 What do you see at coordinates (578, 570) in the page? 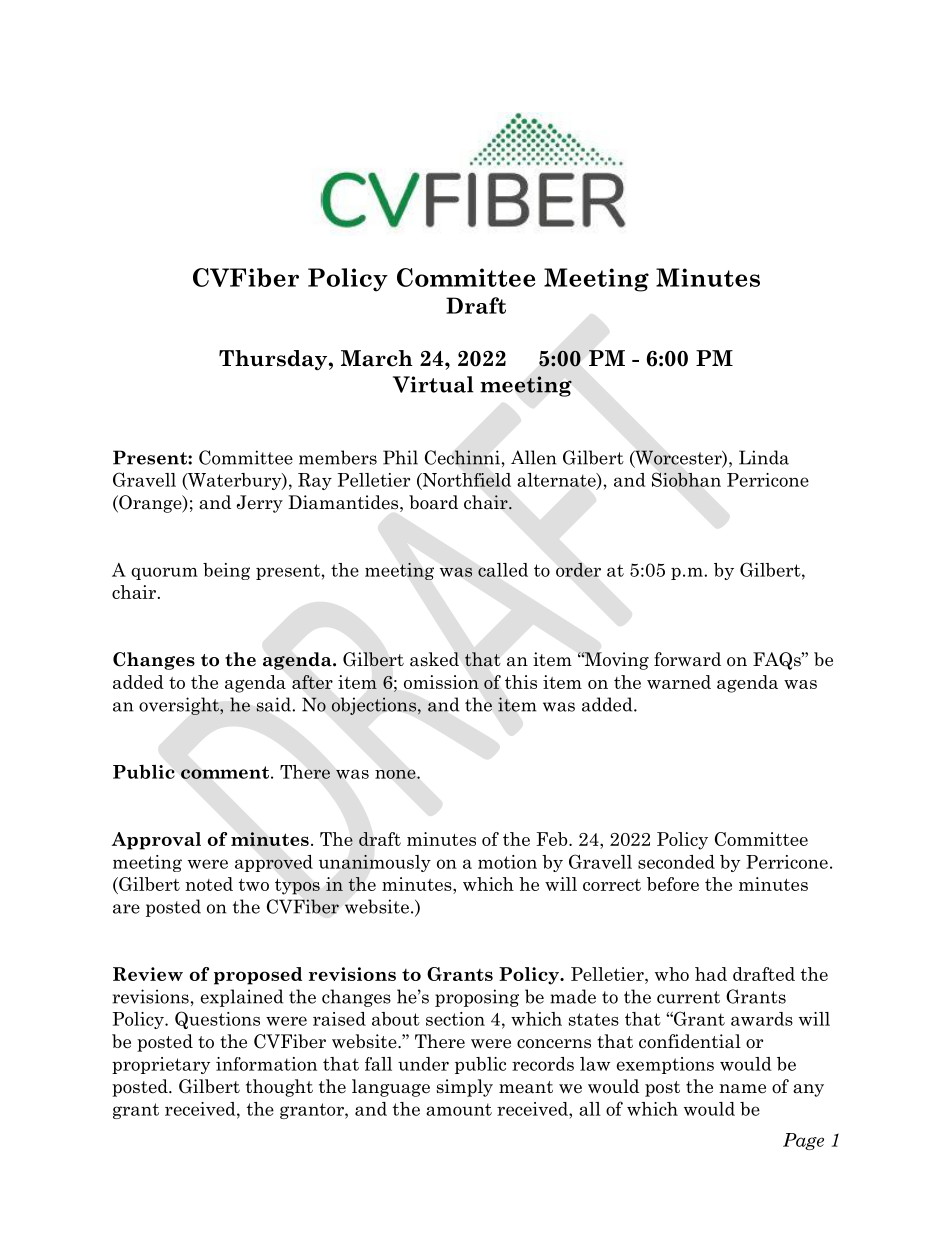
I see `order` at bounding box center [578, 570].
